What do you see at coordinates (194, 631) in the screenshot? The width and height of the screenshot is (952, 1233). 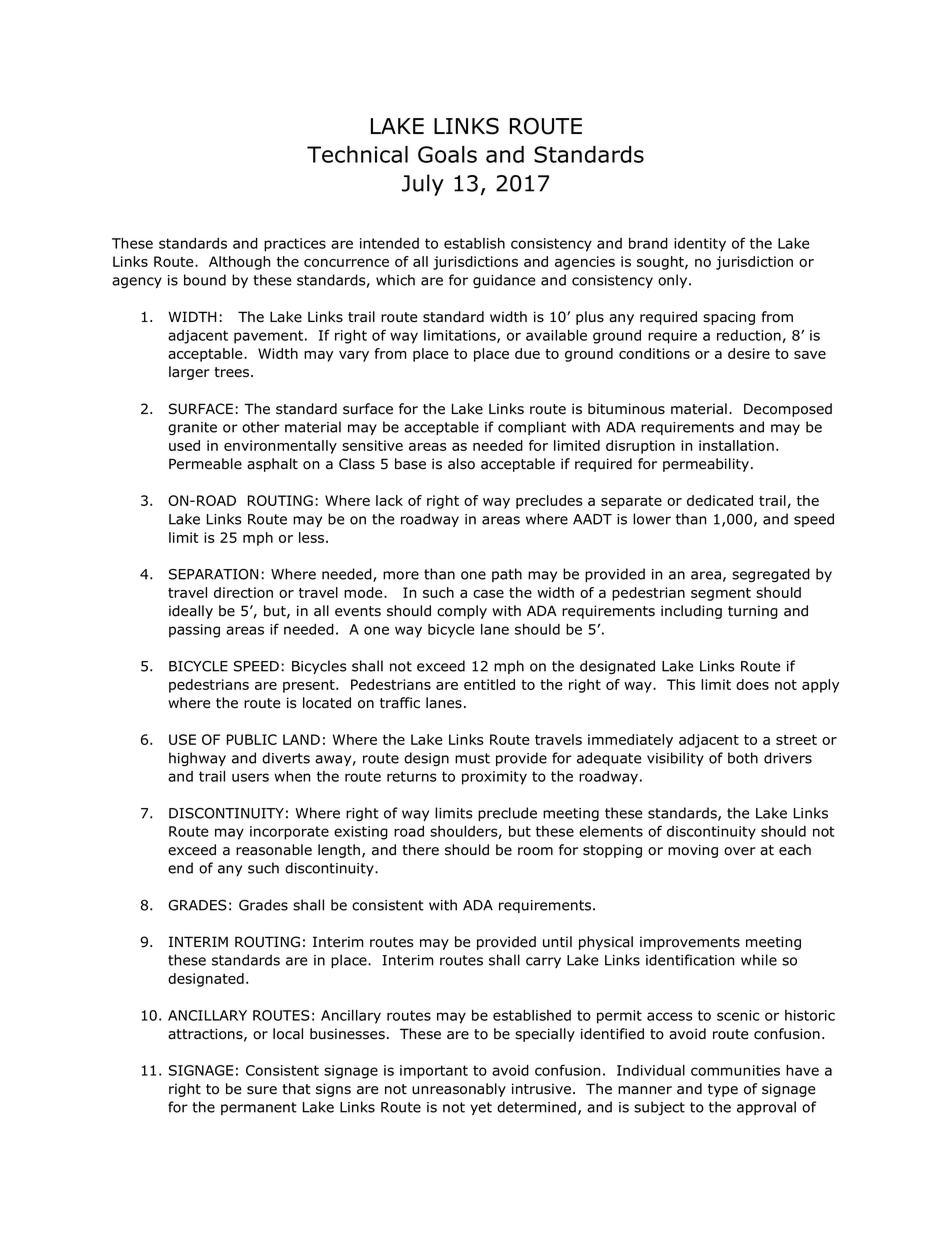 I see `passing` at bounding box center [194, 631].
